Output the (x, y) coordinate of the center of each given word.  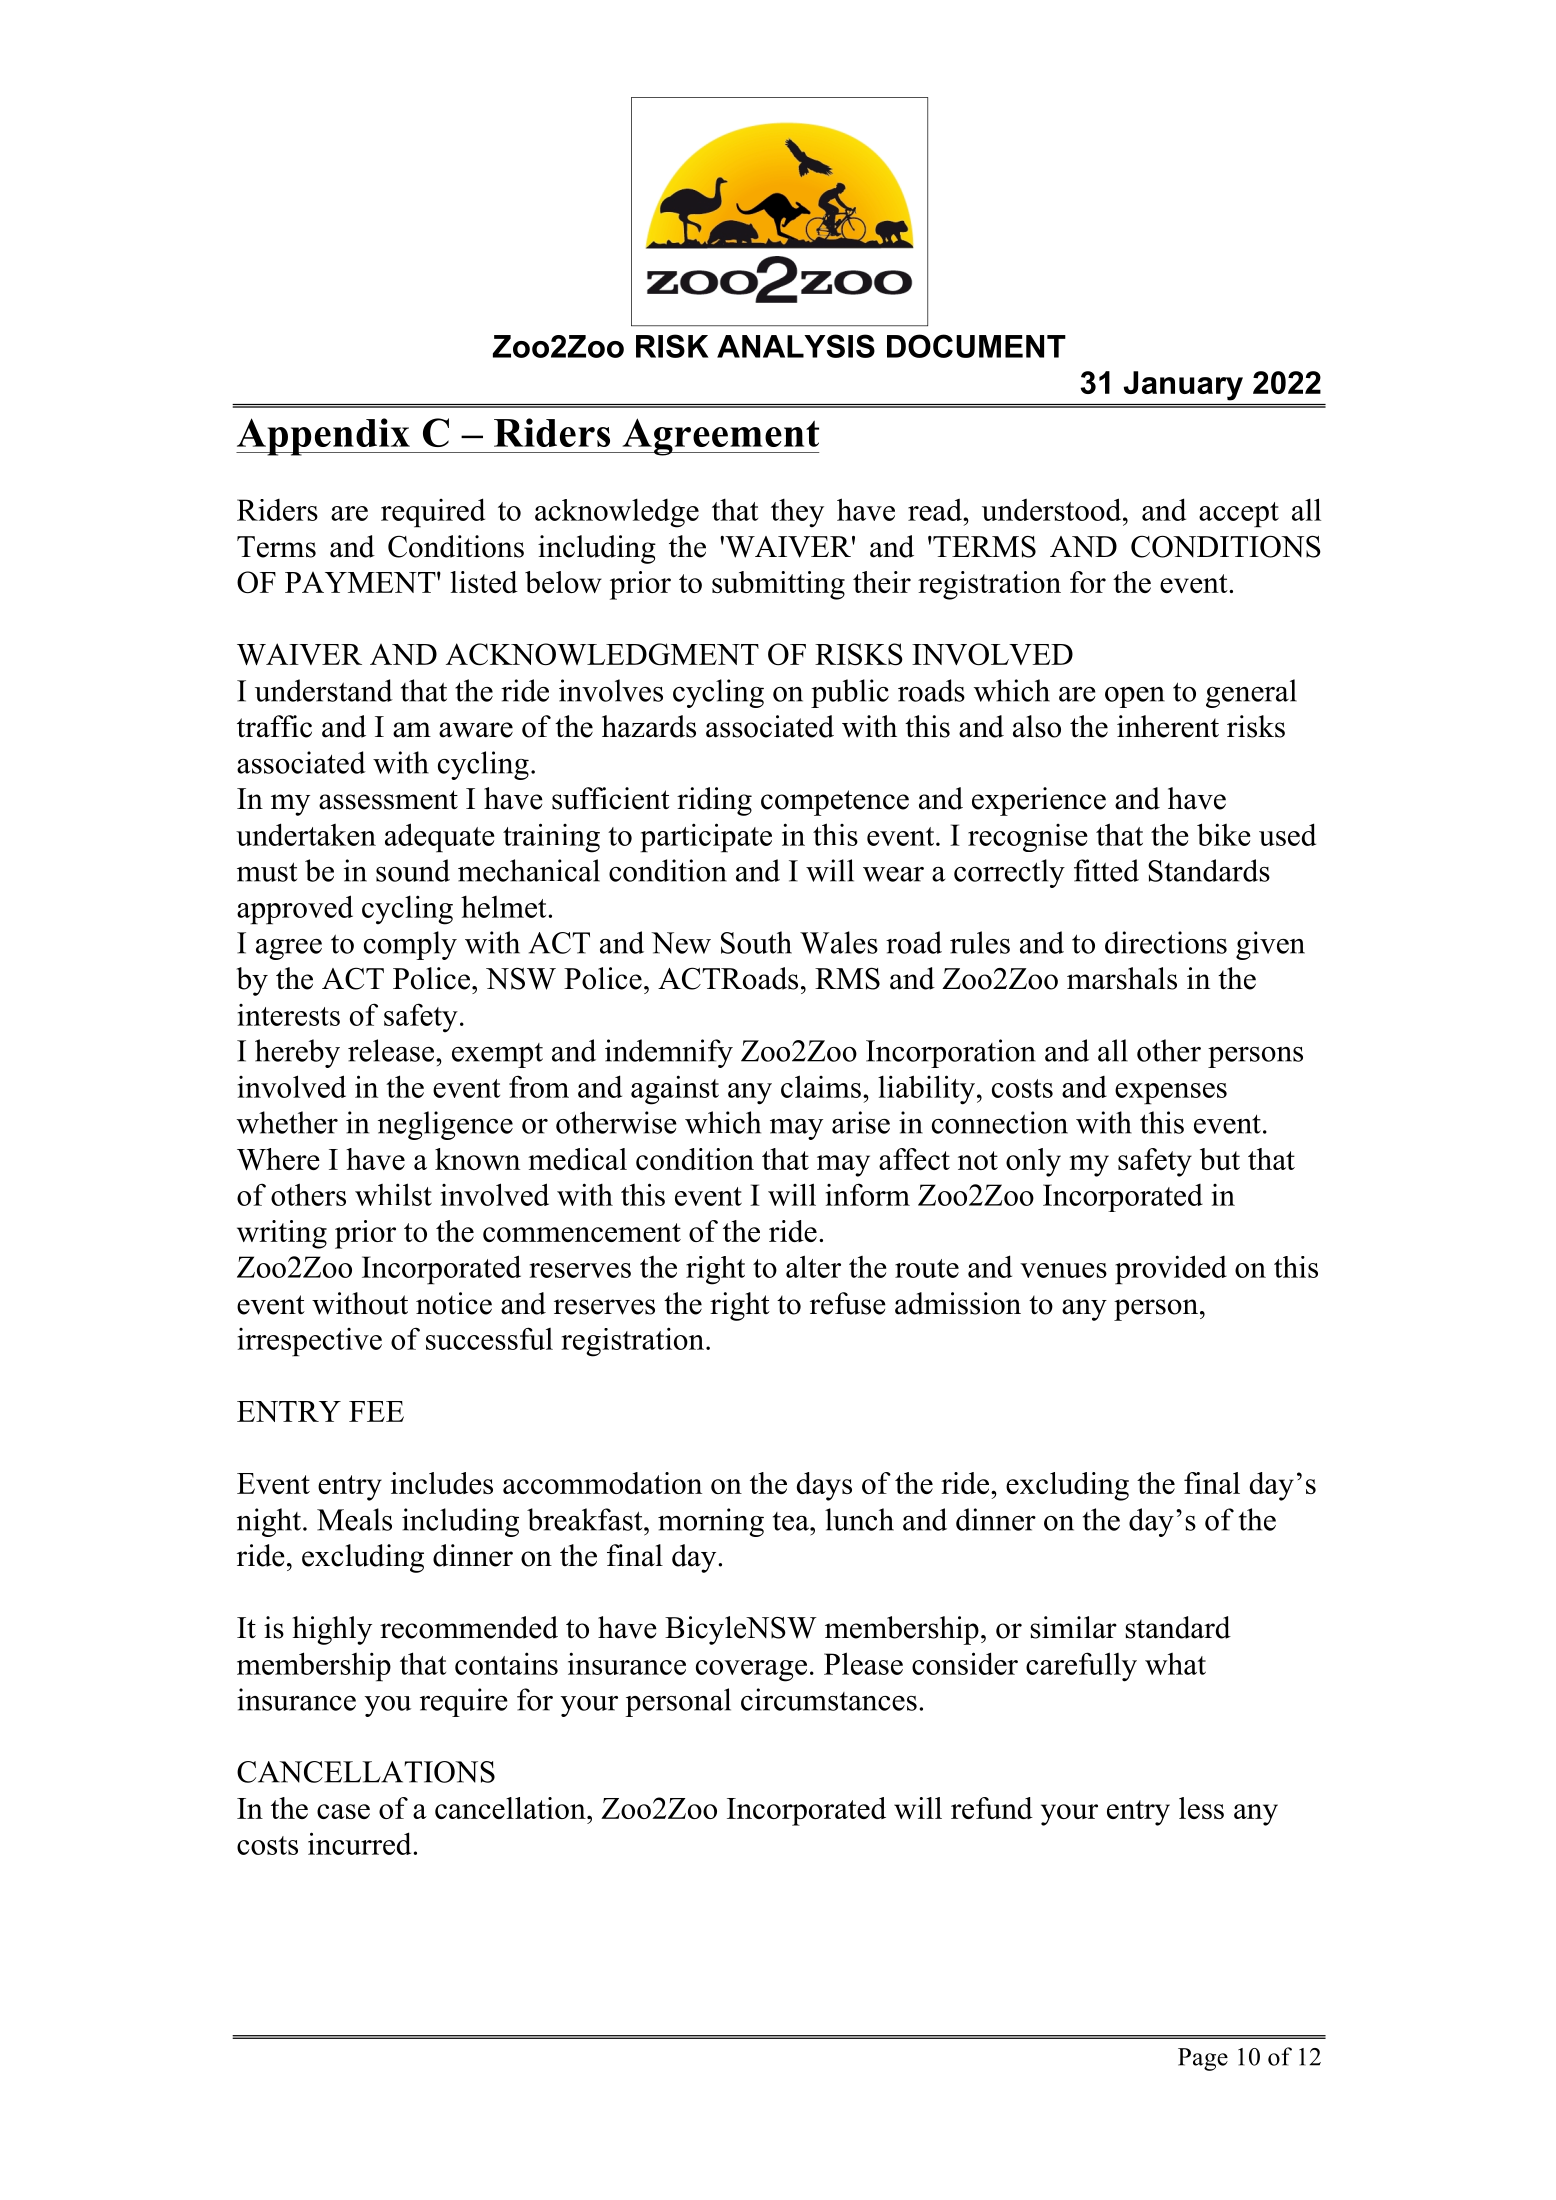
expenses (1171, 1094)
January (1183, 386)
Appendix (324, 437)
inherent (1168, 726)
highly (332, 1630)
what (1175, 1664)
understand (324, 690)
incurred (361, 1843)
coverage (751, 1671)
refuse (848, 1303)
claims (821, 1086)
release (392, 1050)
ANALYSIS (796, 346)
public (850, 693)
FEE (376, 1411)
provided (1171, 1270)
